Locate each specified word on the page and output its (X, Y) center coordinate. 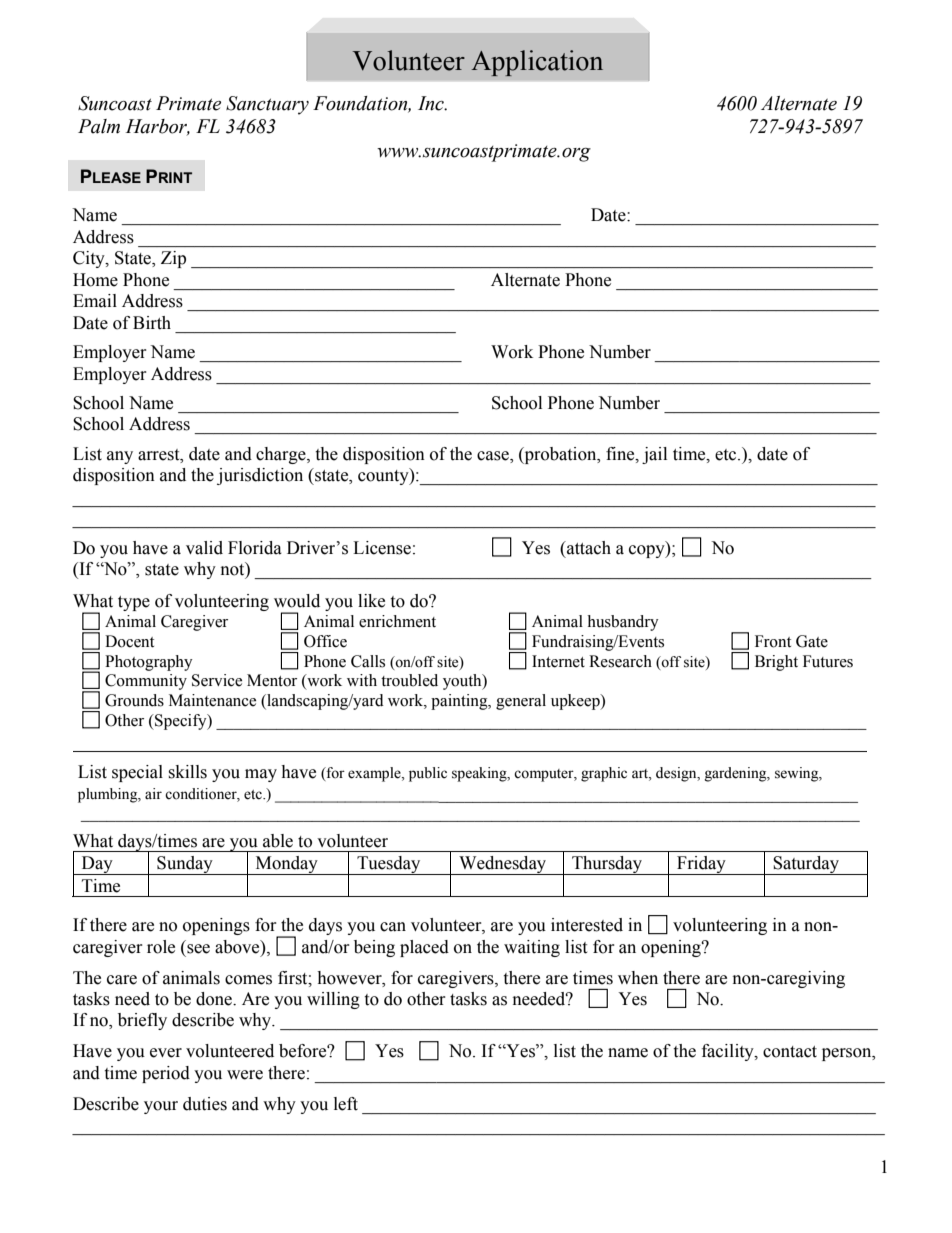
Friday (701, 865)
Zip (173, 259)
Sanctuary (267, 105)
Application (537, 63)
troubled (409, 680)
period (166, 1074)
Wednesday (503, 865)
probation (560, 455)
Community (146, 682)
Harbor (158, 127)
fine (621, 454)
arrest (160, 455)
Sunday (185, 865)
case (494, 456)
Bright (776, 663)
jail (654, 455)
